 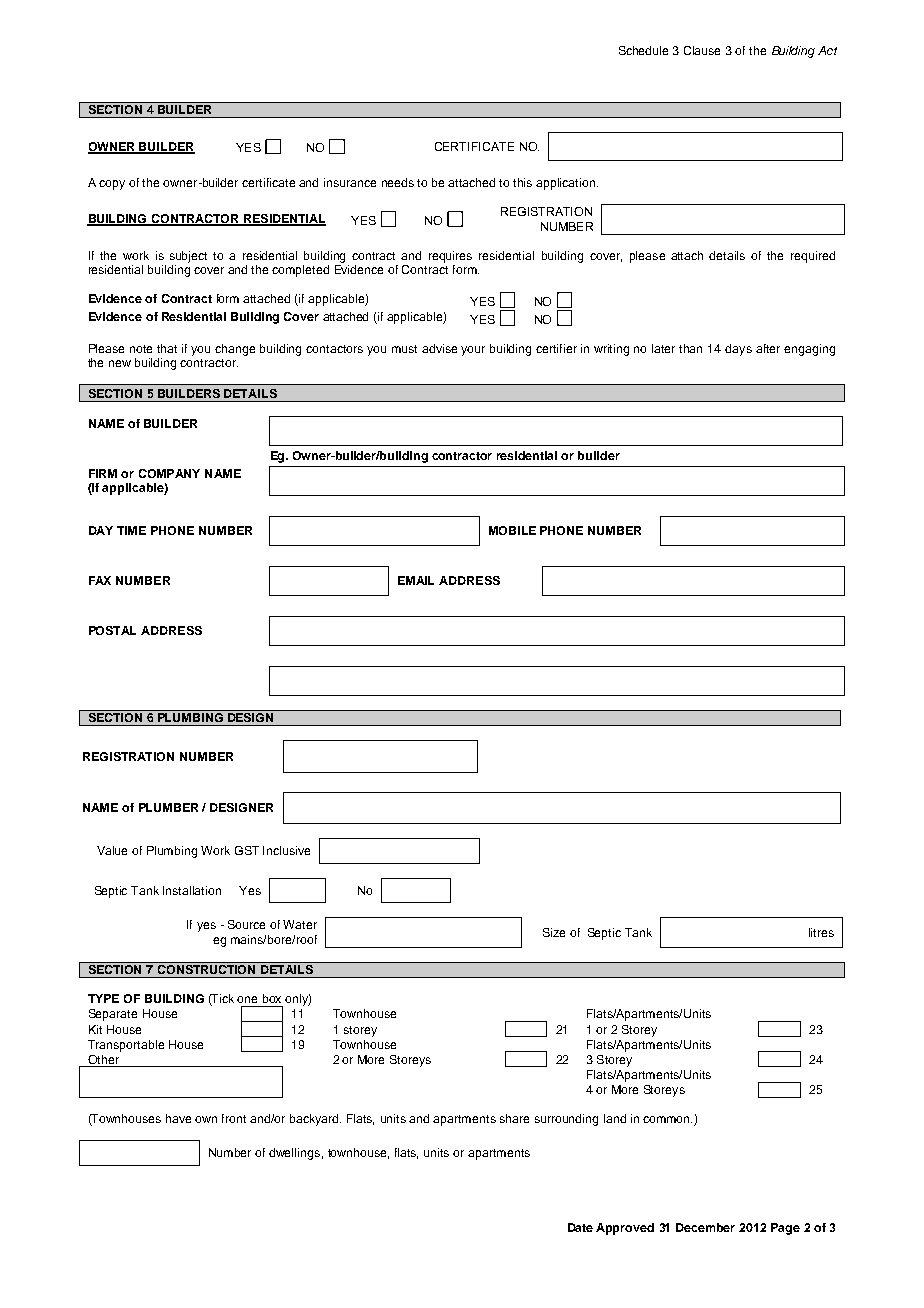 I want to click on MOBILE, so click(x=512, y=530).
